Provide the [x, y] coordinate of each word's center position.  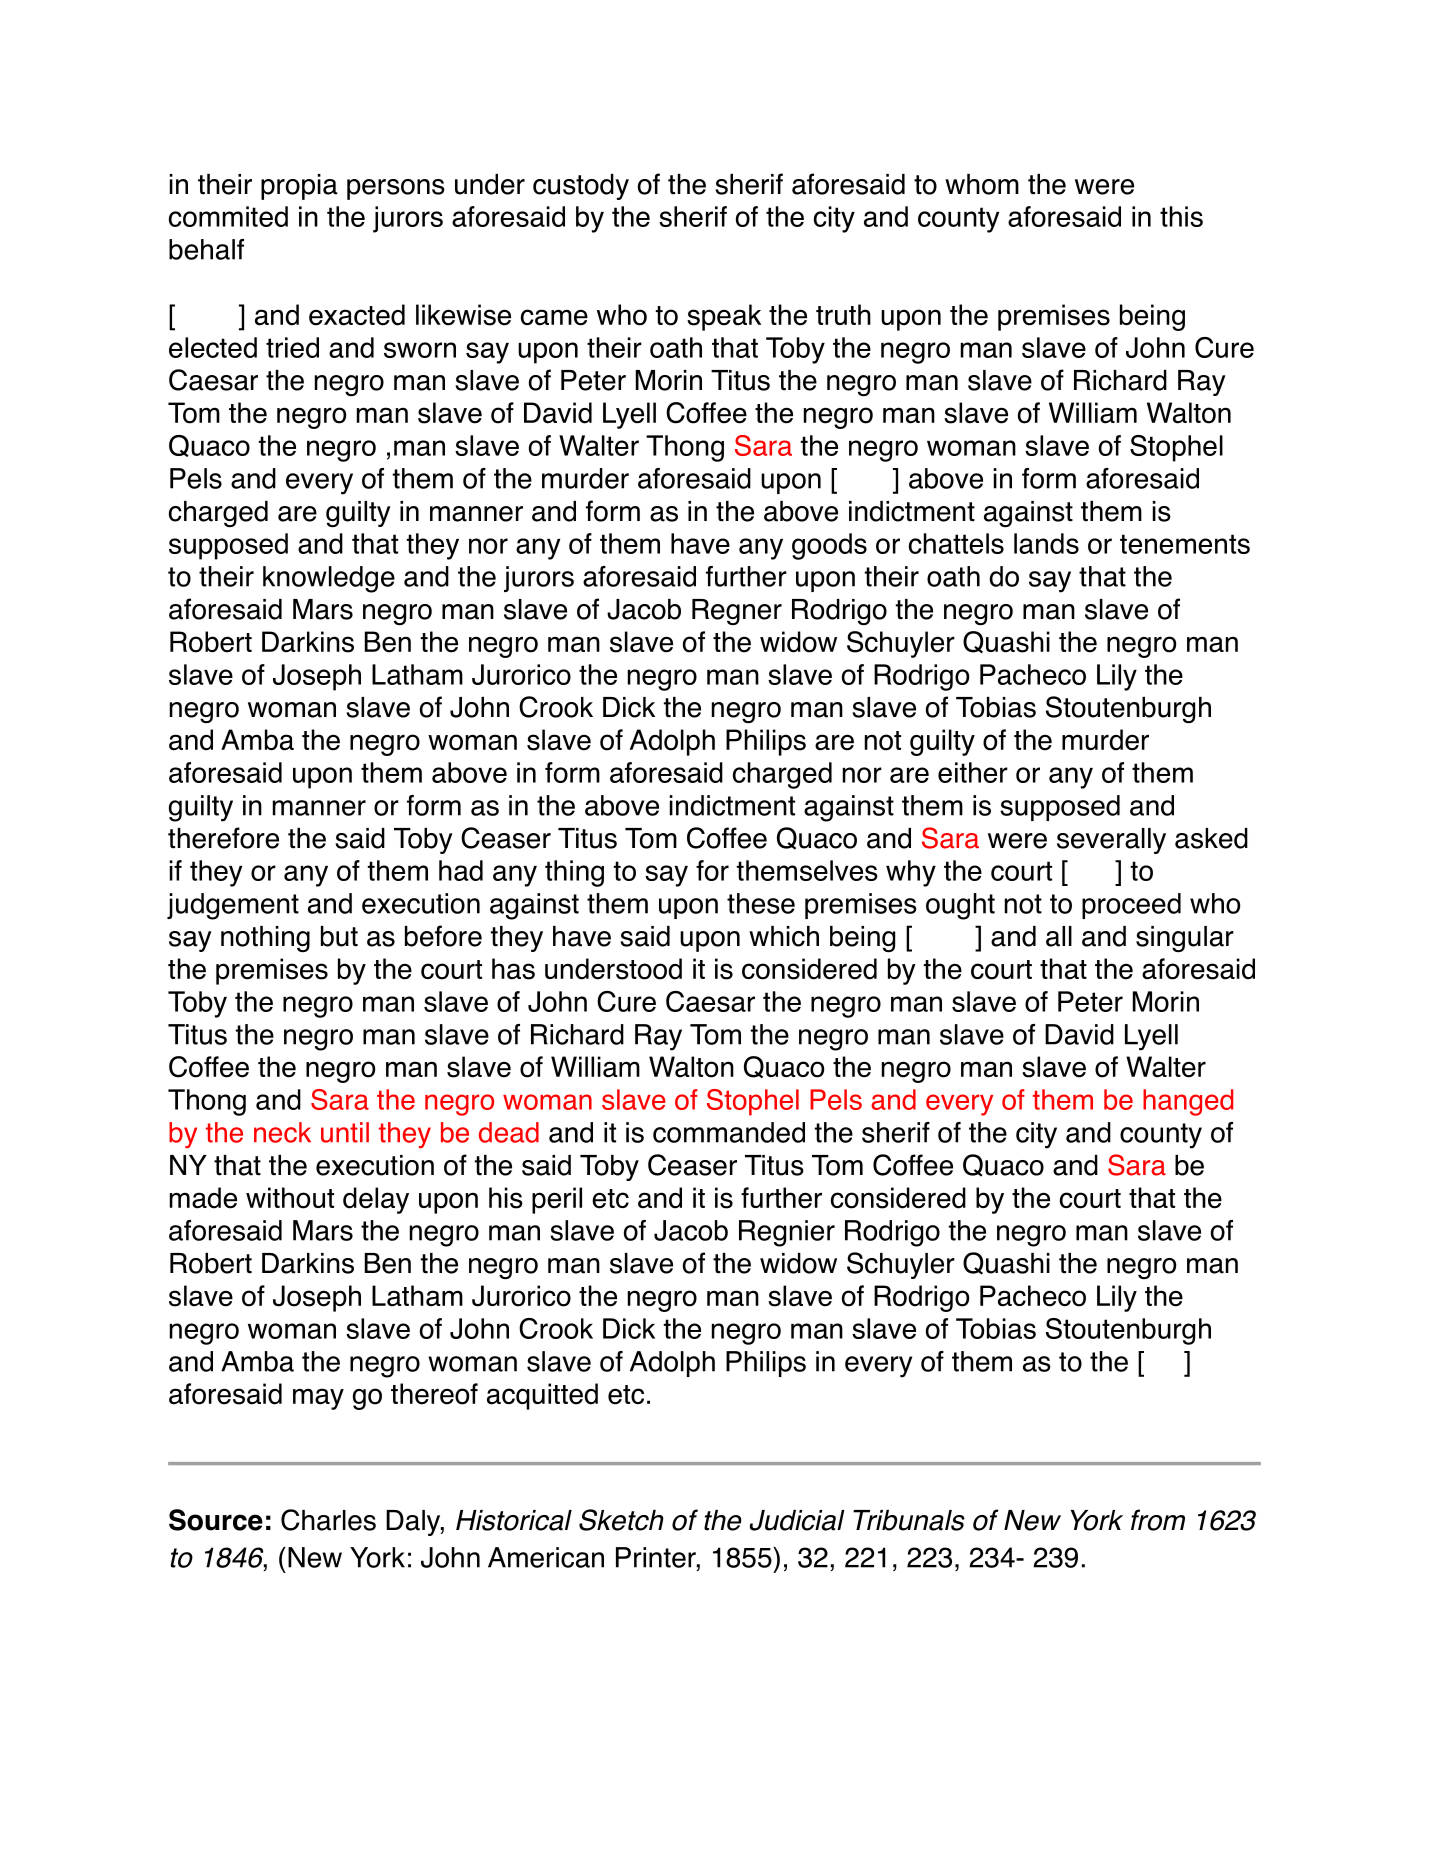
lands [1046, 543]
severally [1111, 841]
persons [396, 189]
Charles [328, 1520]
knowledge [329, 579]
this [1181, 216]
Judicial [797, 1520]
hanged [1188, 1102]
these [761, 903]
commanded [729, 1132]
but [339, 936]
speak [724, 317]
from [1158, 1520]
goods [829, 546]
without [290, 1198]
